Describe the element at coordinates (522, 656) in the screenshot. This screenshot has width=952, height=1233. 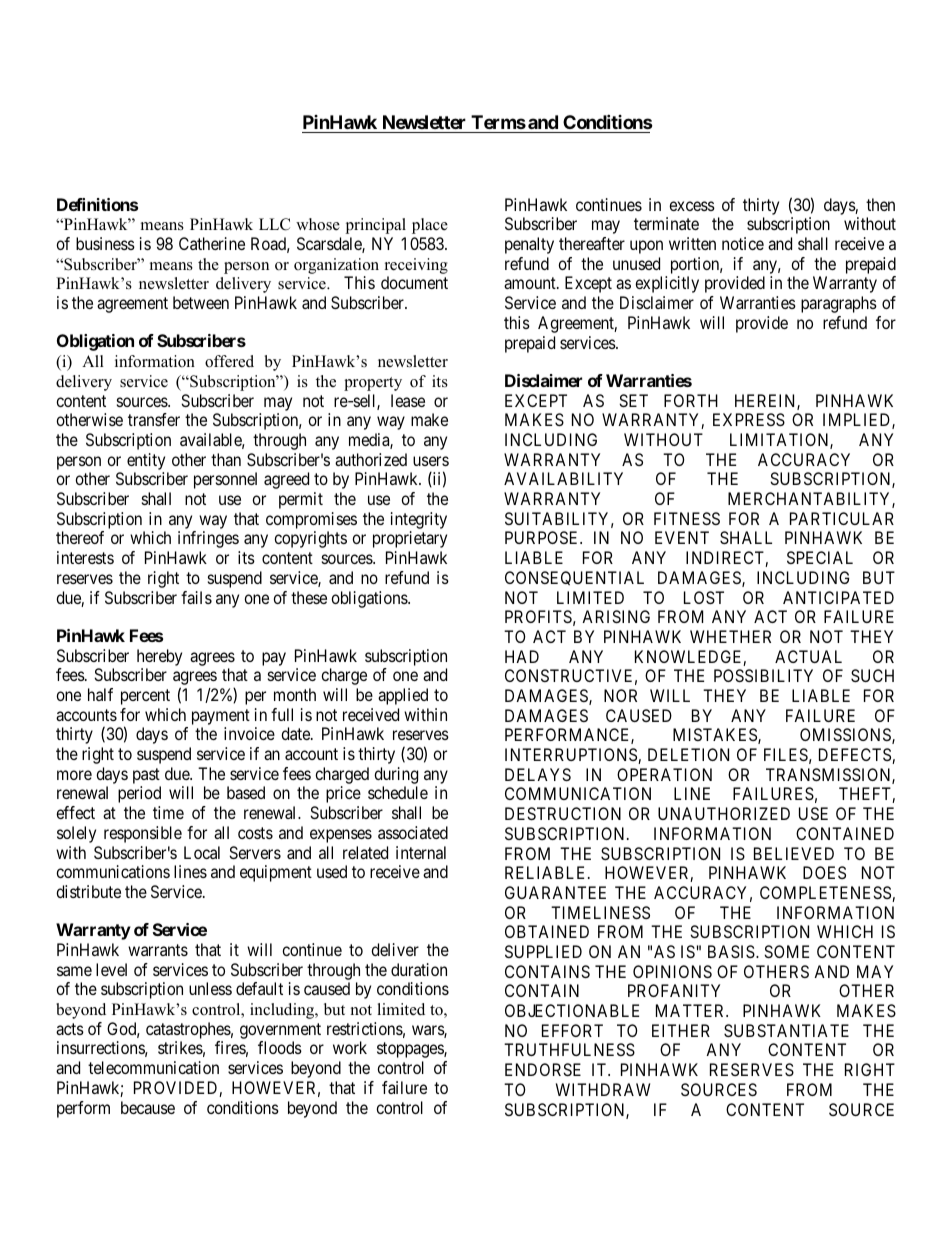
I see `HAD` at that location.
